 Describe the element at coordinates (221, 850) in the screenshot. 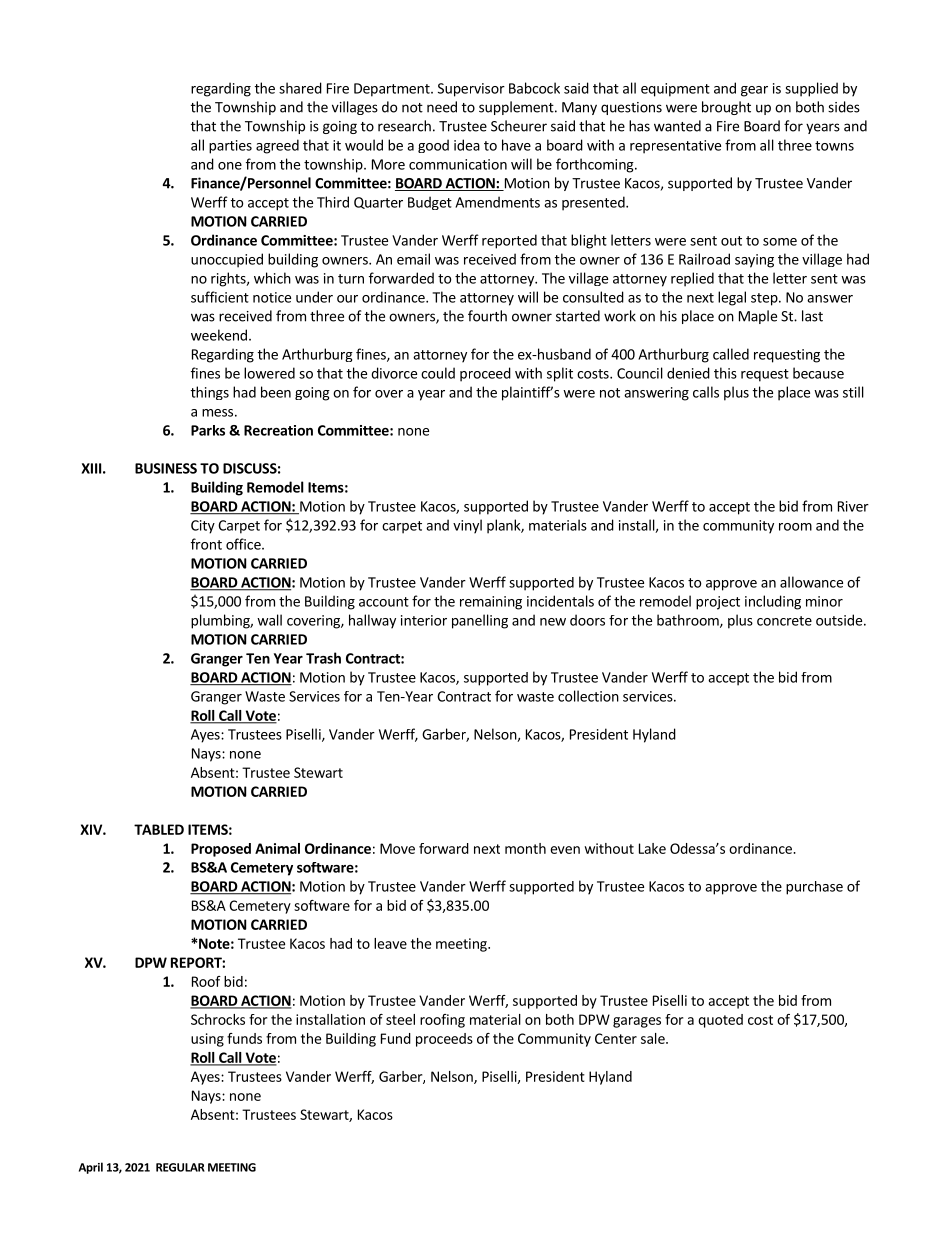

I see `Proposed` at that location.
